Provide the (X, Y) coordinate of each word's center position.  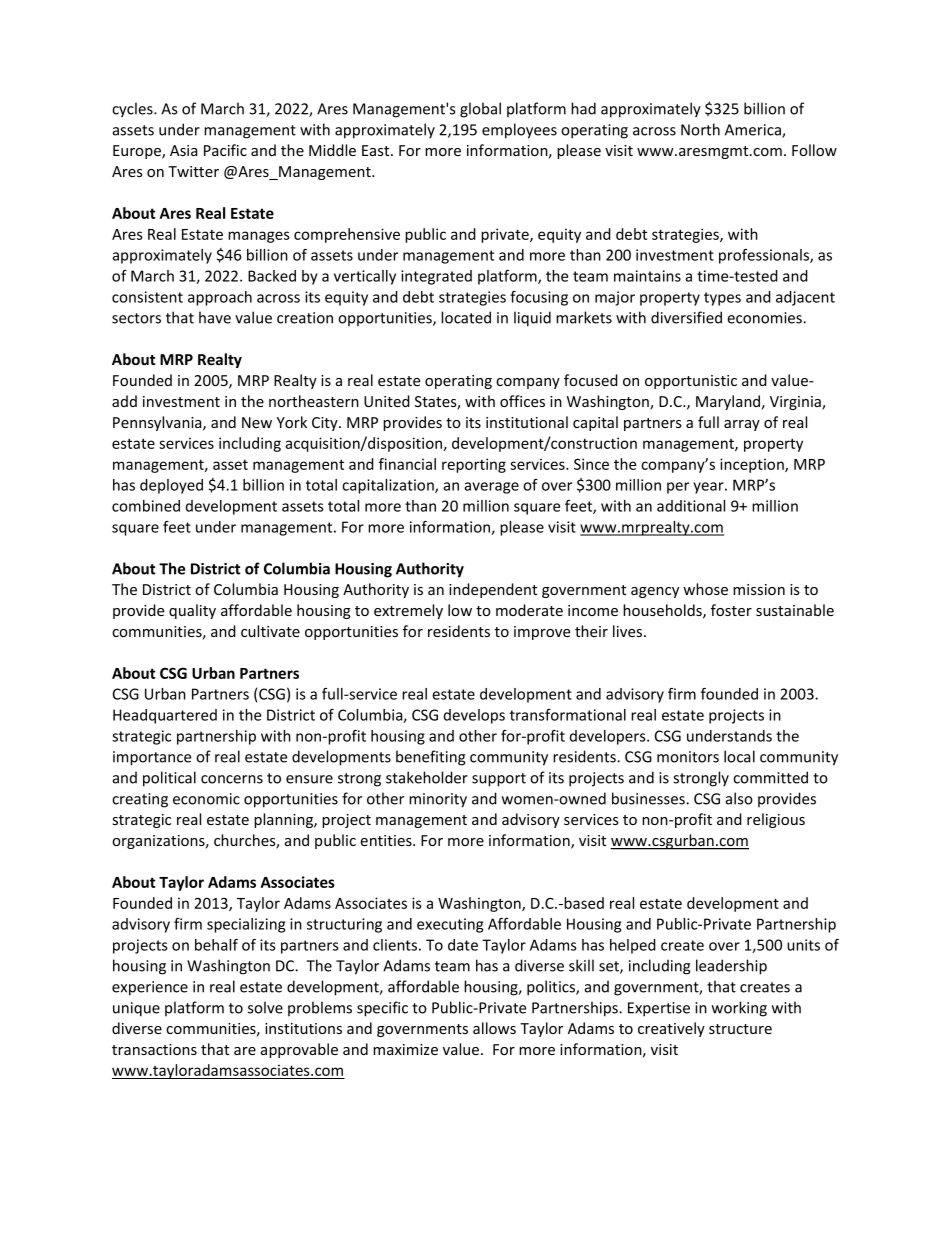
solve (265, 1007)
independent (493, 590)
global (480, 110)
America (754, 131)
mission (759, 589)
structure (740, 1029)
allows (494, 1028)
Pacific (225, 150)
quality (192, 611)
